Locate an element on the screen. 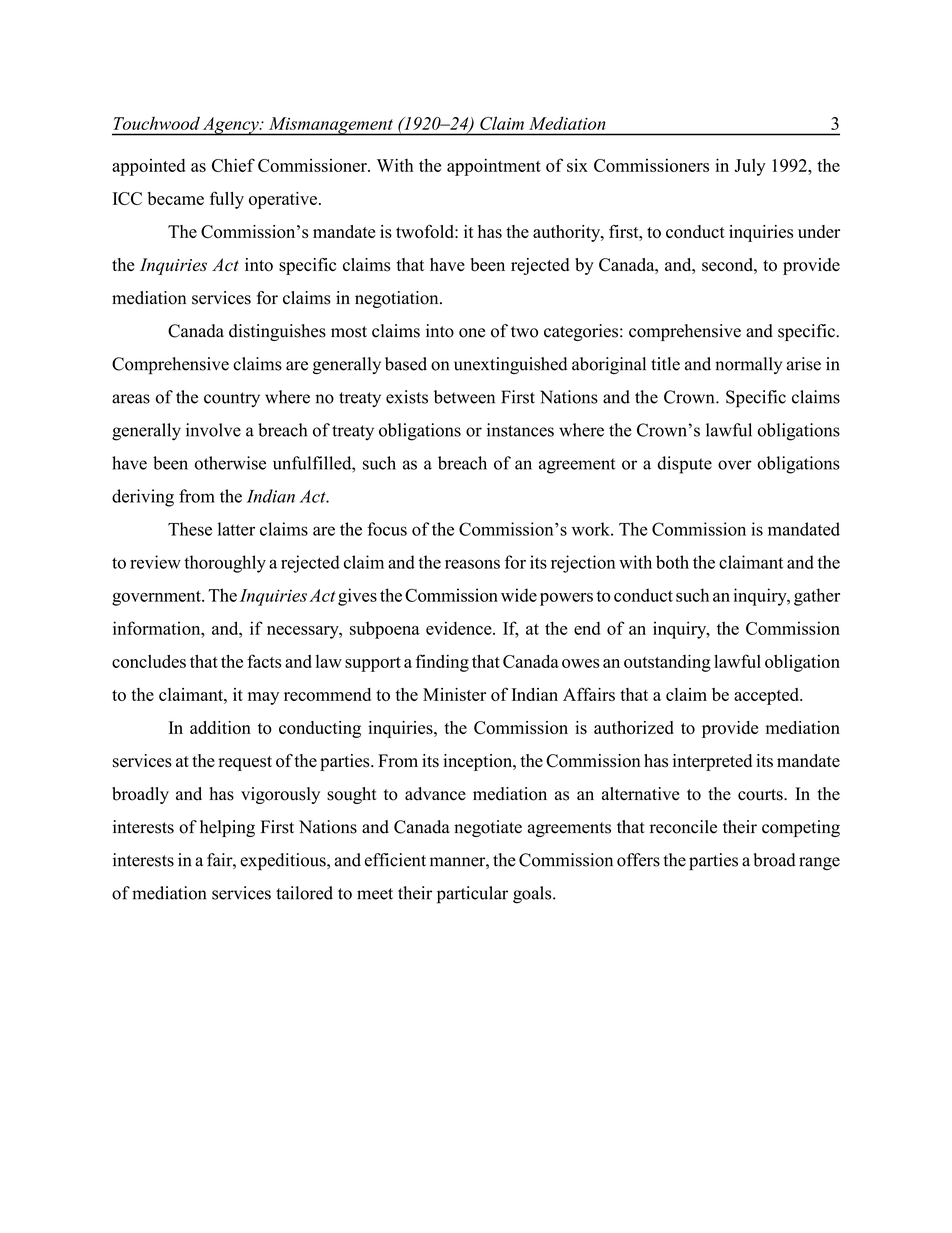  appointment is located at coordinates (494, 167).
